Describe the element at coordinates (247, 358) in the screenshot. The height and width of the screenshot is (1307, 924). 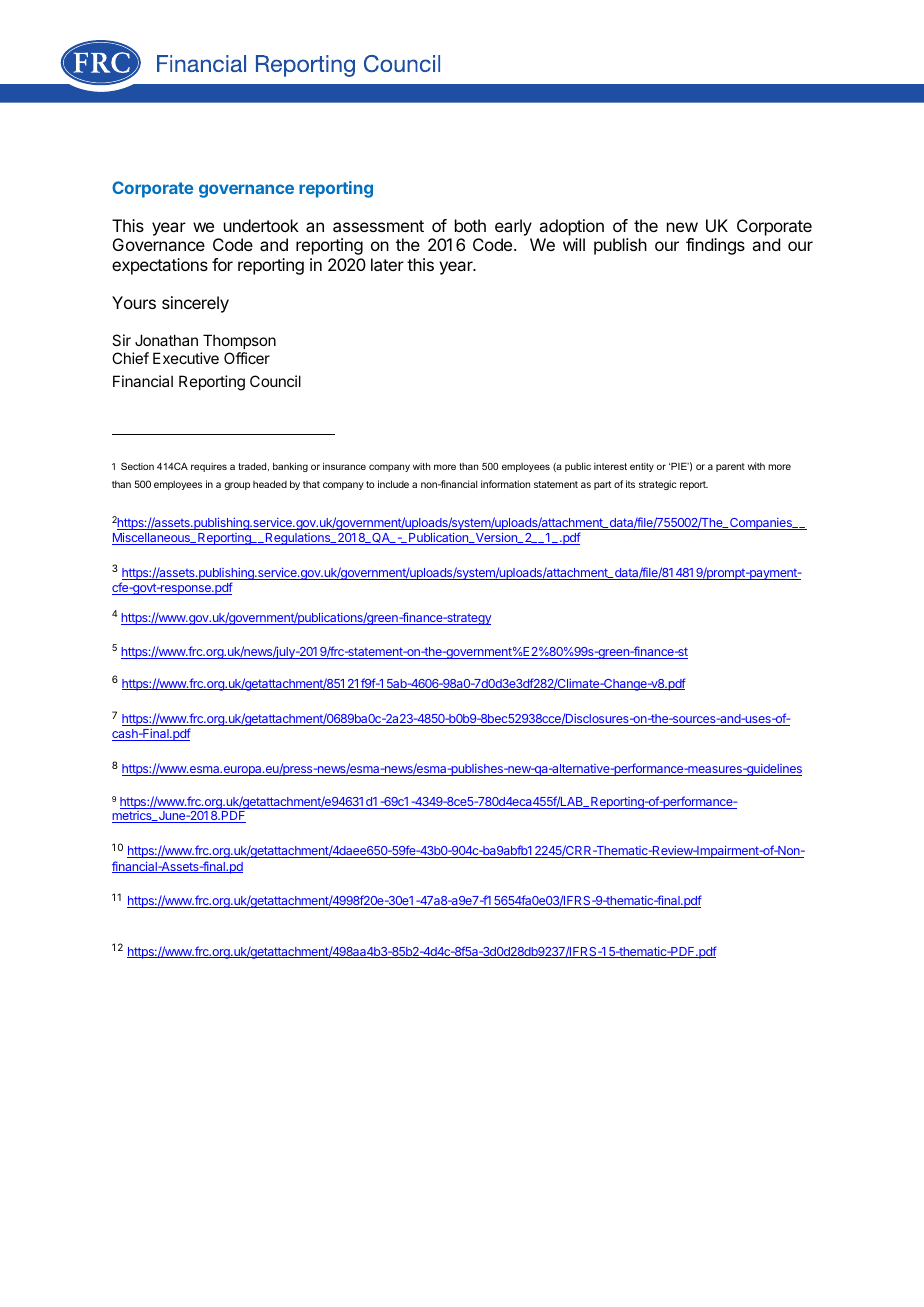
I see `Officer` at that location.
